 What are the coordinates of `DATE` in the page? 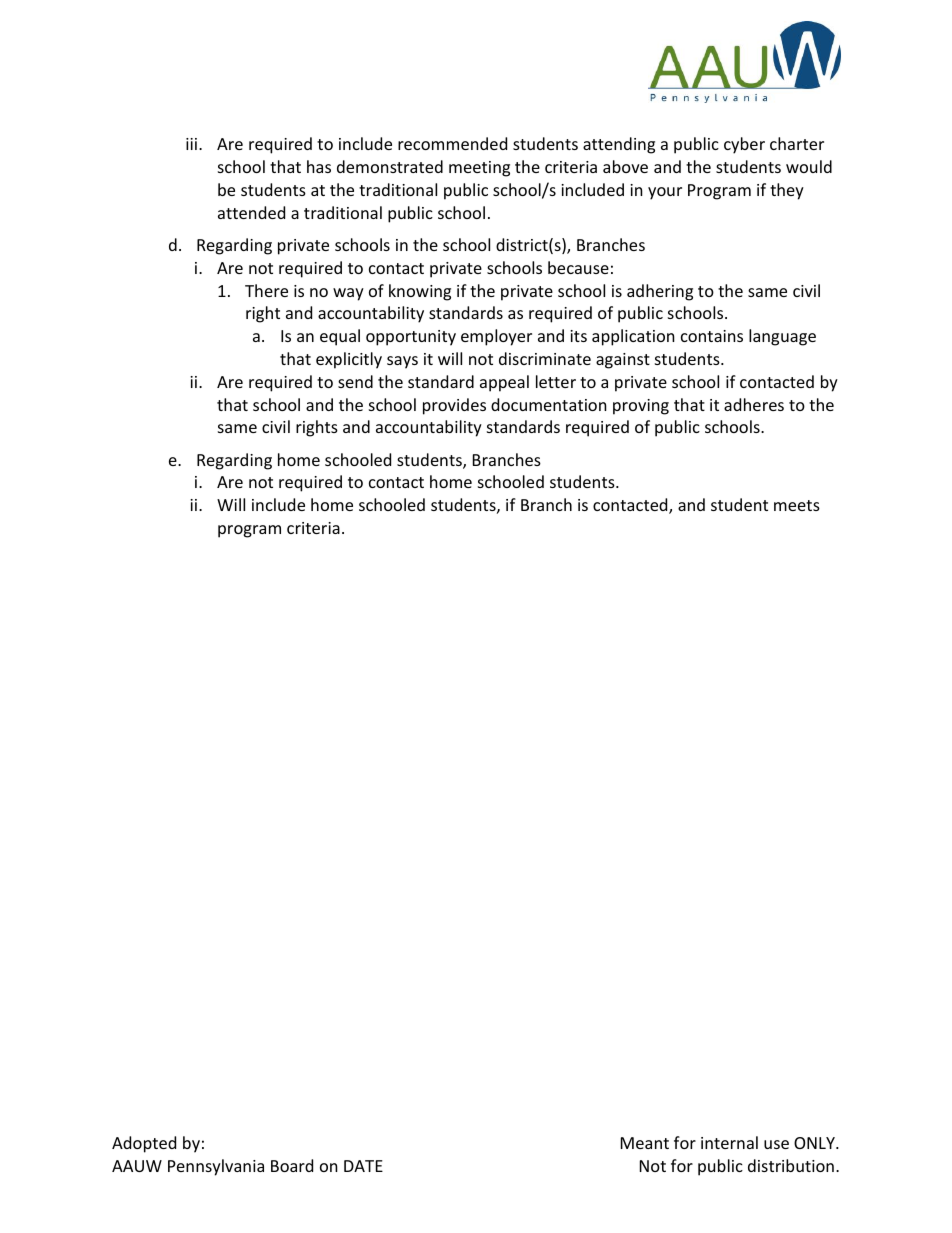 It's located at (363, 1166).
